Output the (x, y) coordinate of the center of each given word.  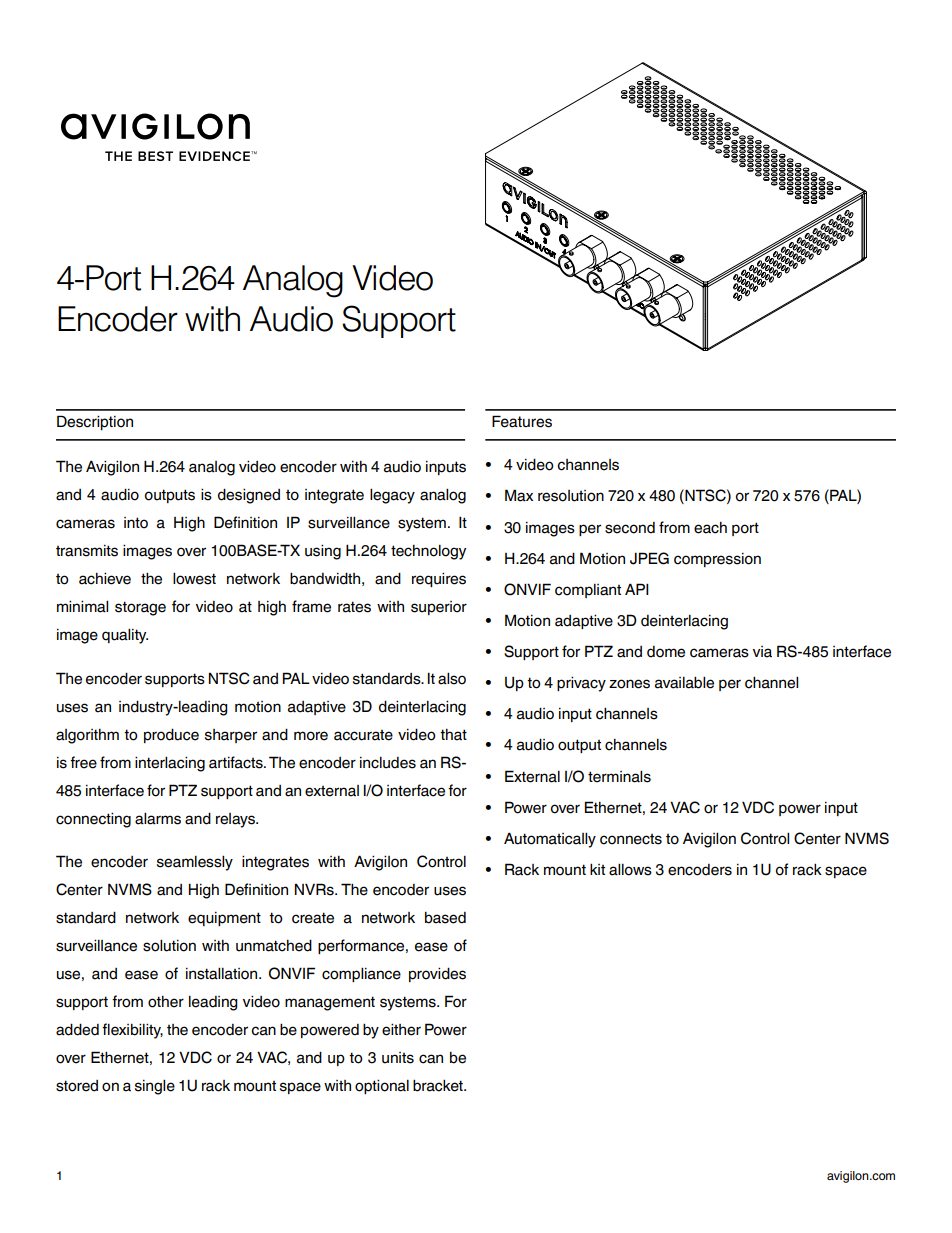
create (313, 918)
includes (388, 763)
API (637, 589)
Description (95, 423)
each (710, 528)
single (155, 1087)
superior (439, 608)
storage (140, 608)
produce (171, 735)
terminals (619, 776)
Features (522, 421)
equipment (224, 919)
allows (630, 869)
